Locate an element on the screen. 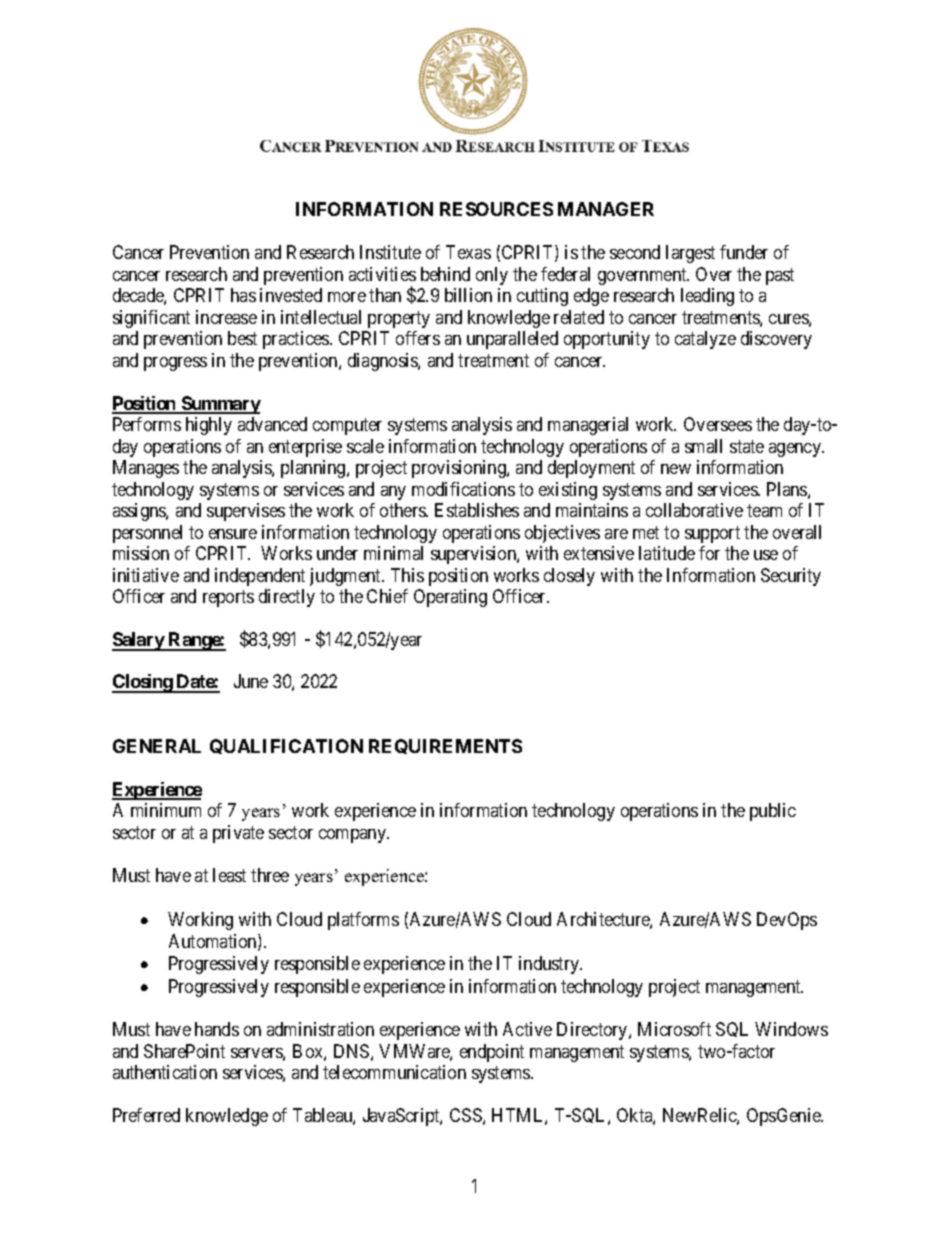 This screenshot has height=1233, width=952. largest is located at coordinates (690, 254).
